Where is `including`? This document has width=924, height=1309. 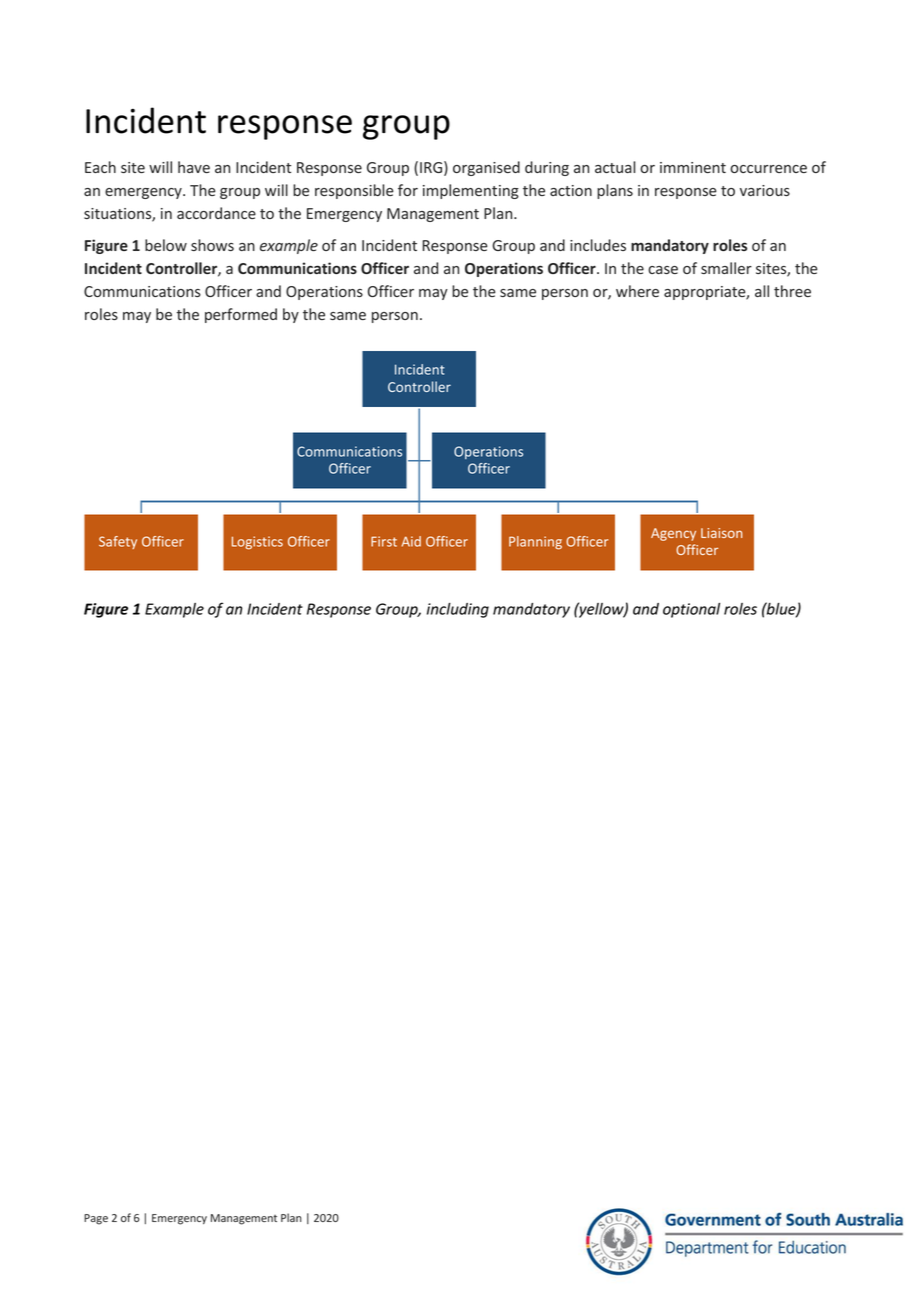 including is located at coordinates (458, 610).
